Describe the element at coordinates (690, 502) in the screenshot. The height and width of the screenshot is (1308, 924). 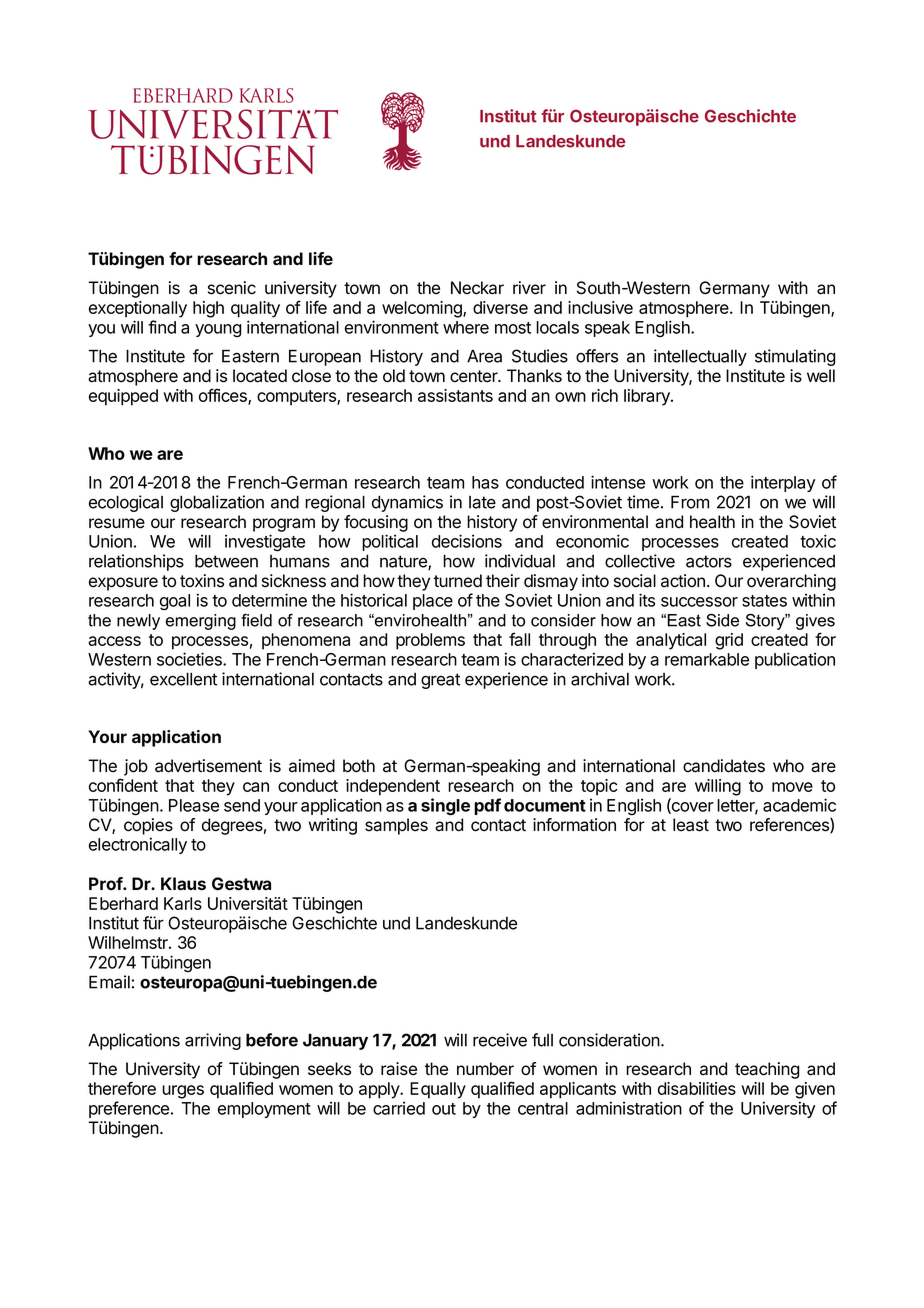
I see `From` at that location.
